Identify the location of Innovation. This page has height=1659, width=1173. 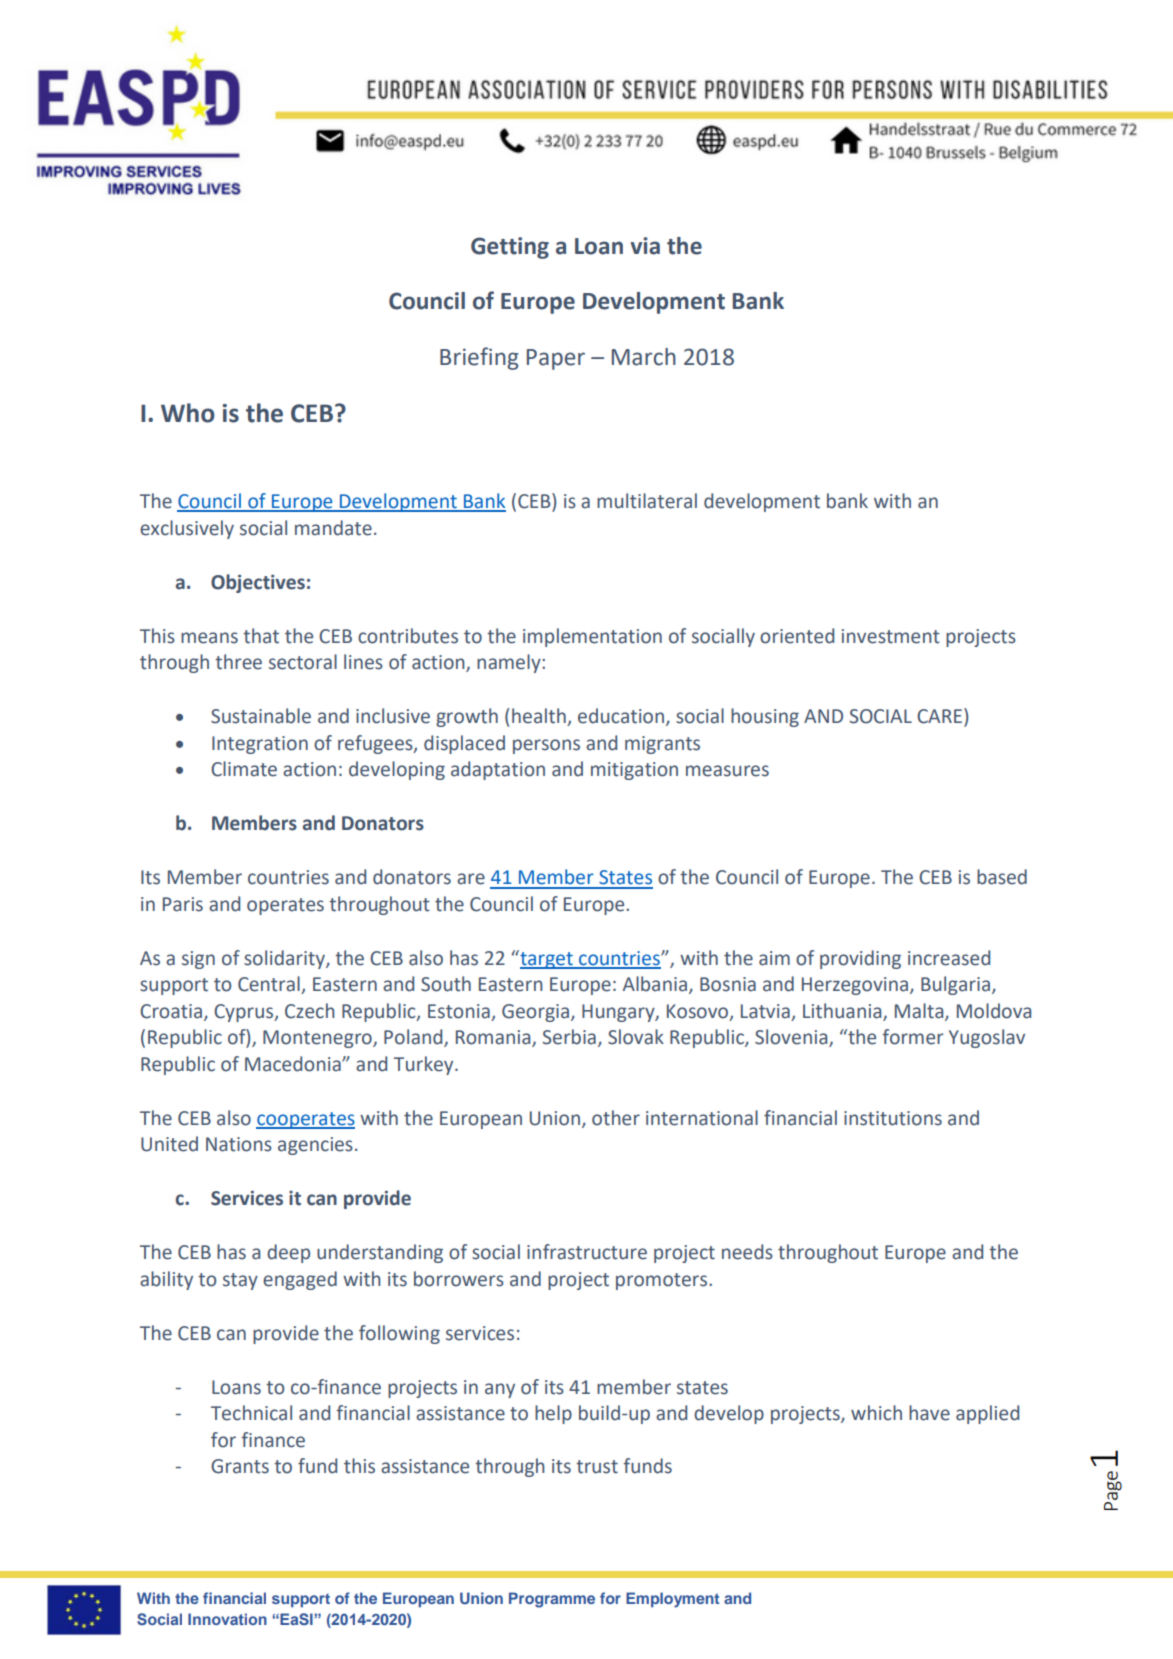
(227, 1619).
